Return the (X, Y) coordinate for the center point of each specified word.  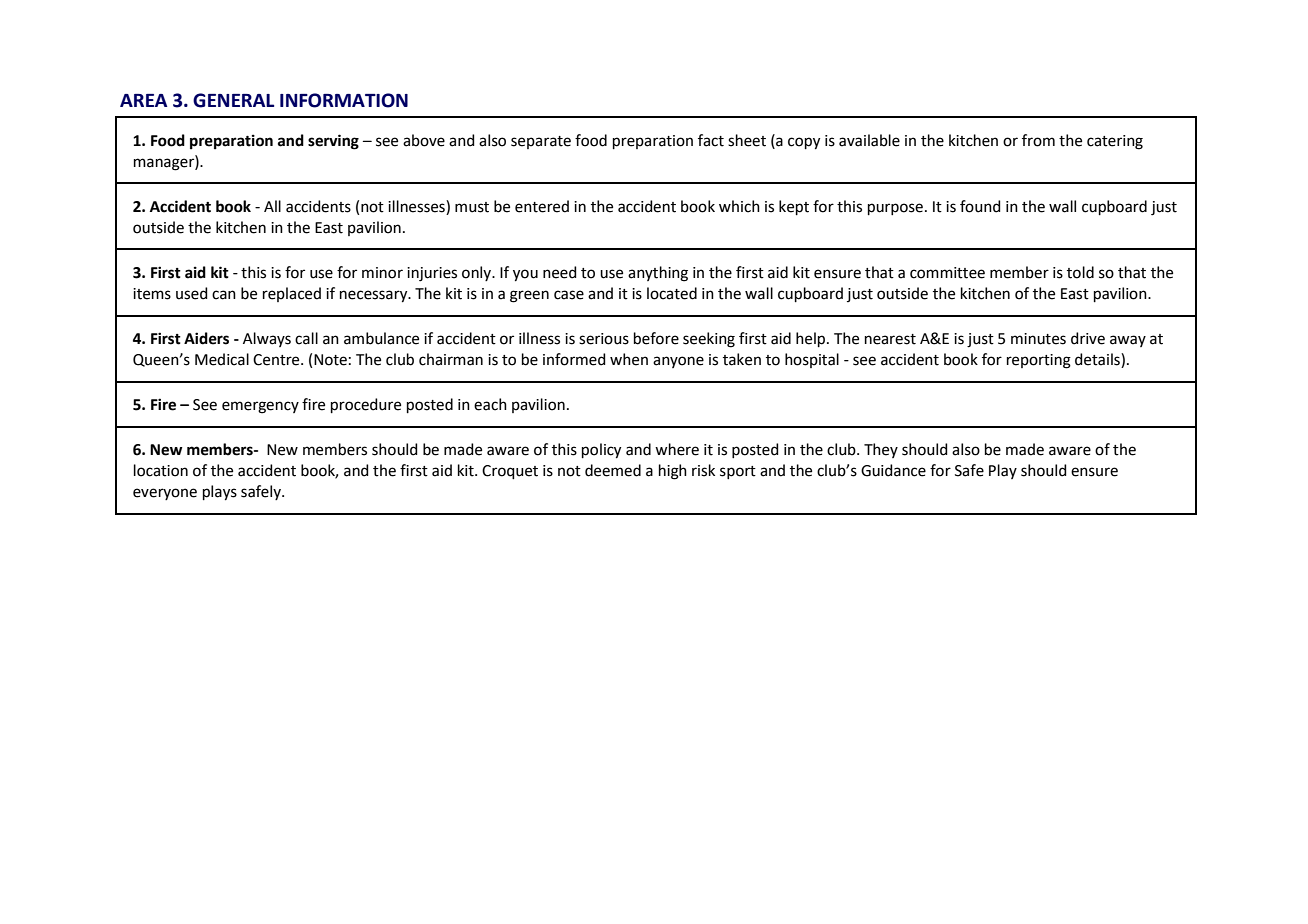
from (1038, 140)
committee (947, 273)
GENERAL (233, 100)
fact (711, 140)
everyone (165, 494)
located (672, 293)
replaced (292, 294)
